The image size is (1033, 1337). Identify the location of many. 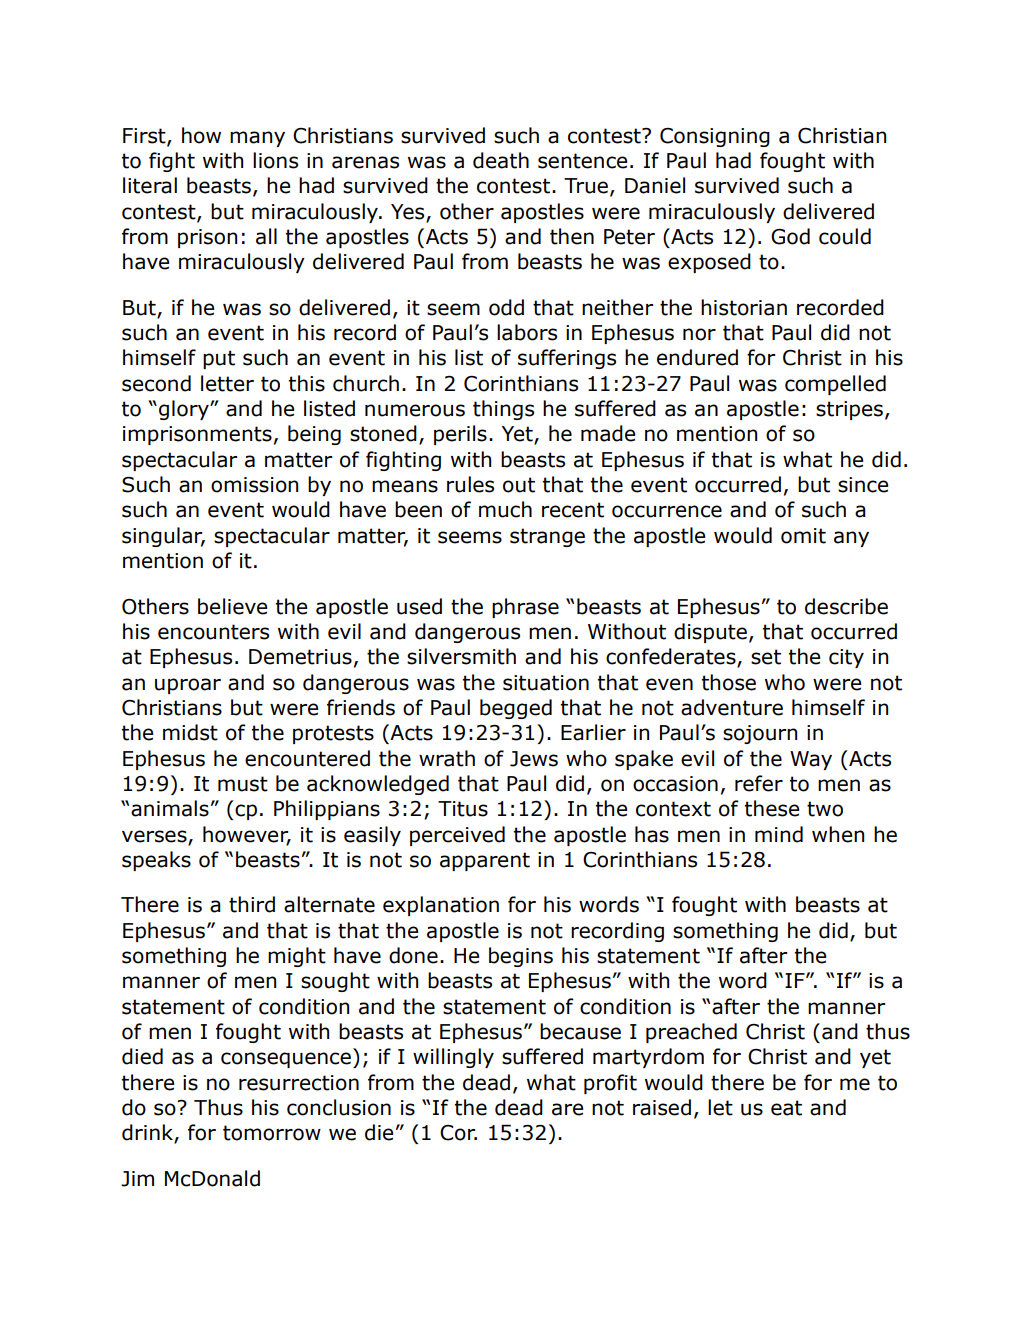
(257, 139).
